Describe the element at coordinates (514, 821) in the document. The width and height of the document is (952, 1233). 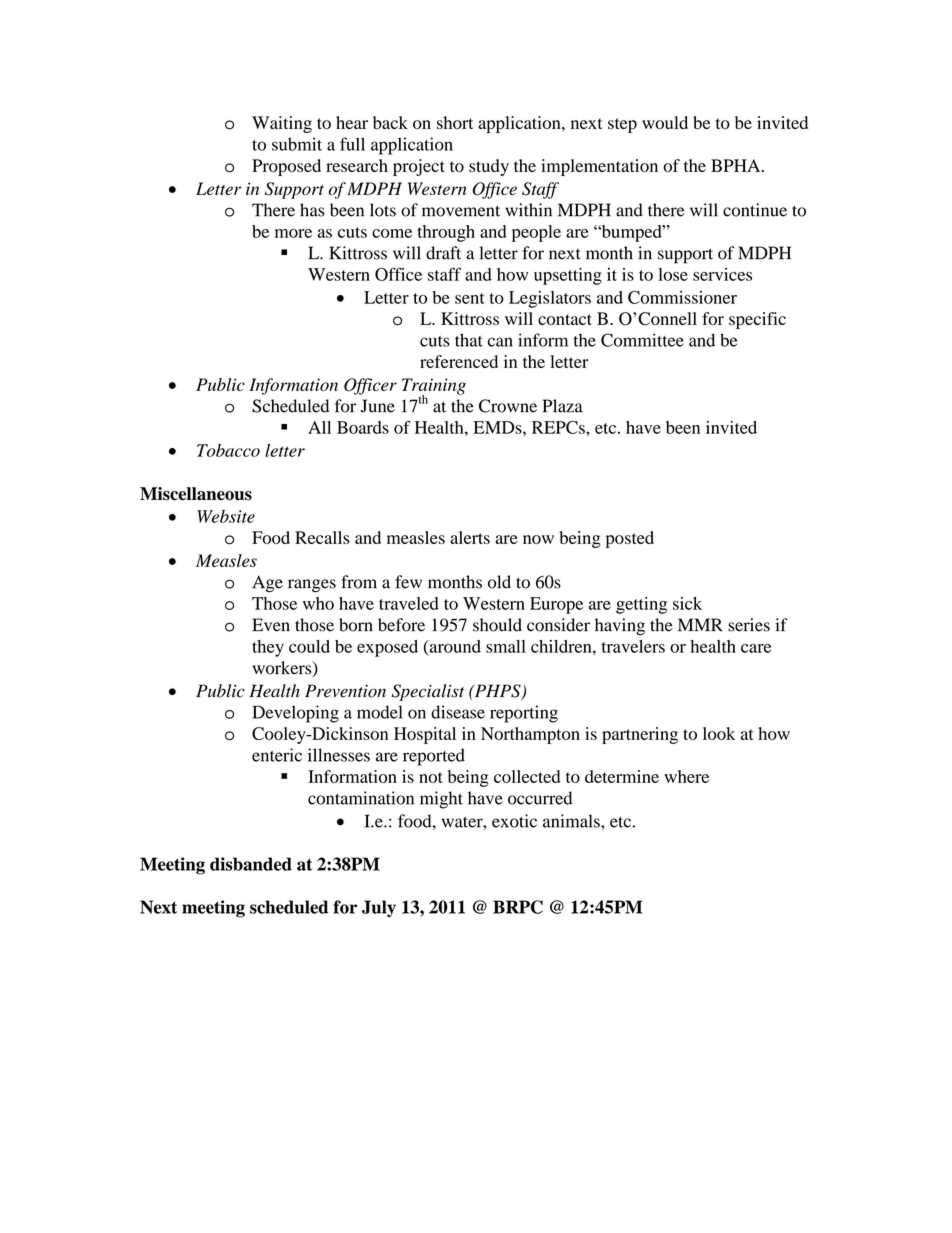
I see `exotic` at that location.
